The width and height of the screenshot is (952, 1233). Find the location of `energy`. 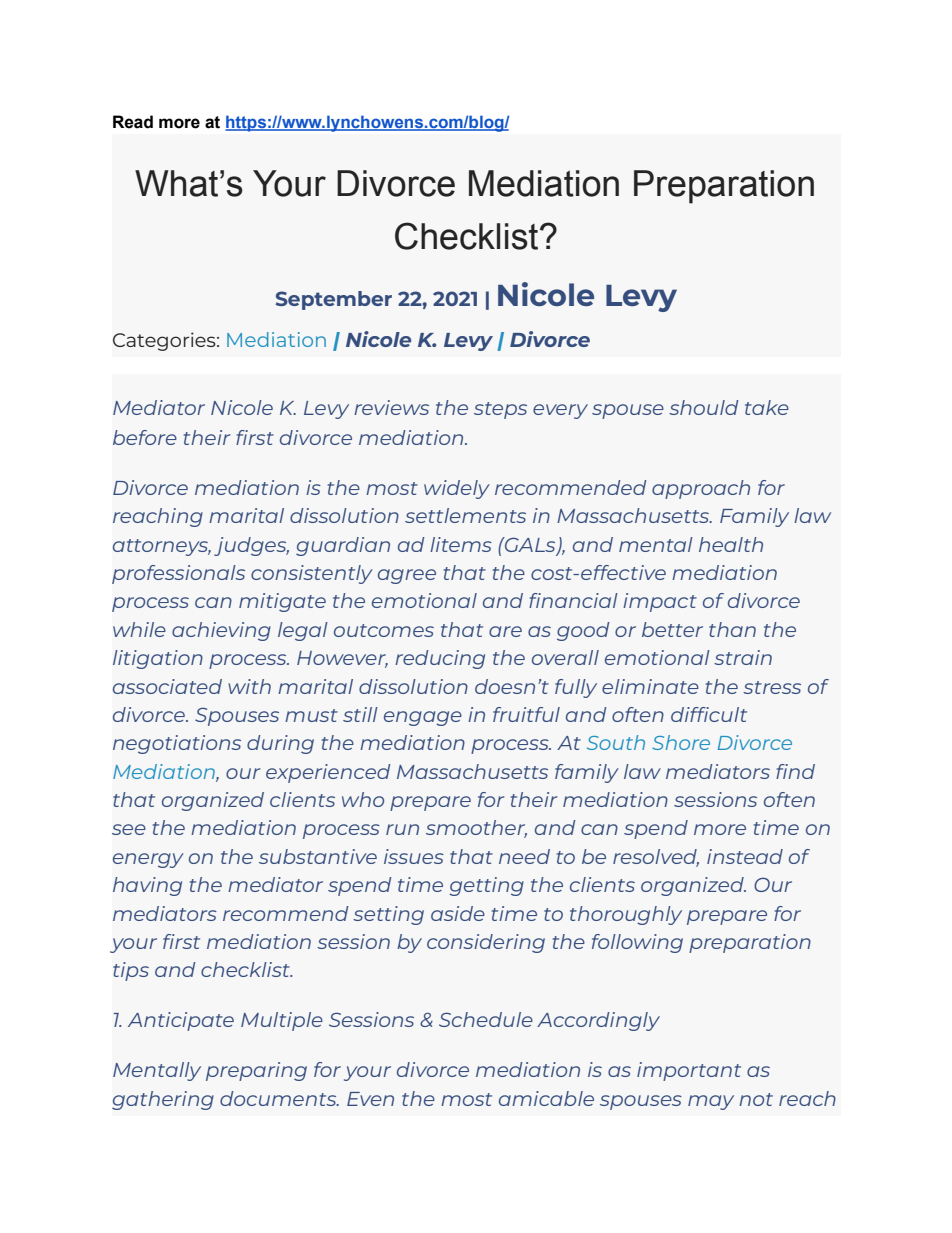

energy is located at coordinates (148, 860).
